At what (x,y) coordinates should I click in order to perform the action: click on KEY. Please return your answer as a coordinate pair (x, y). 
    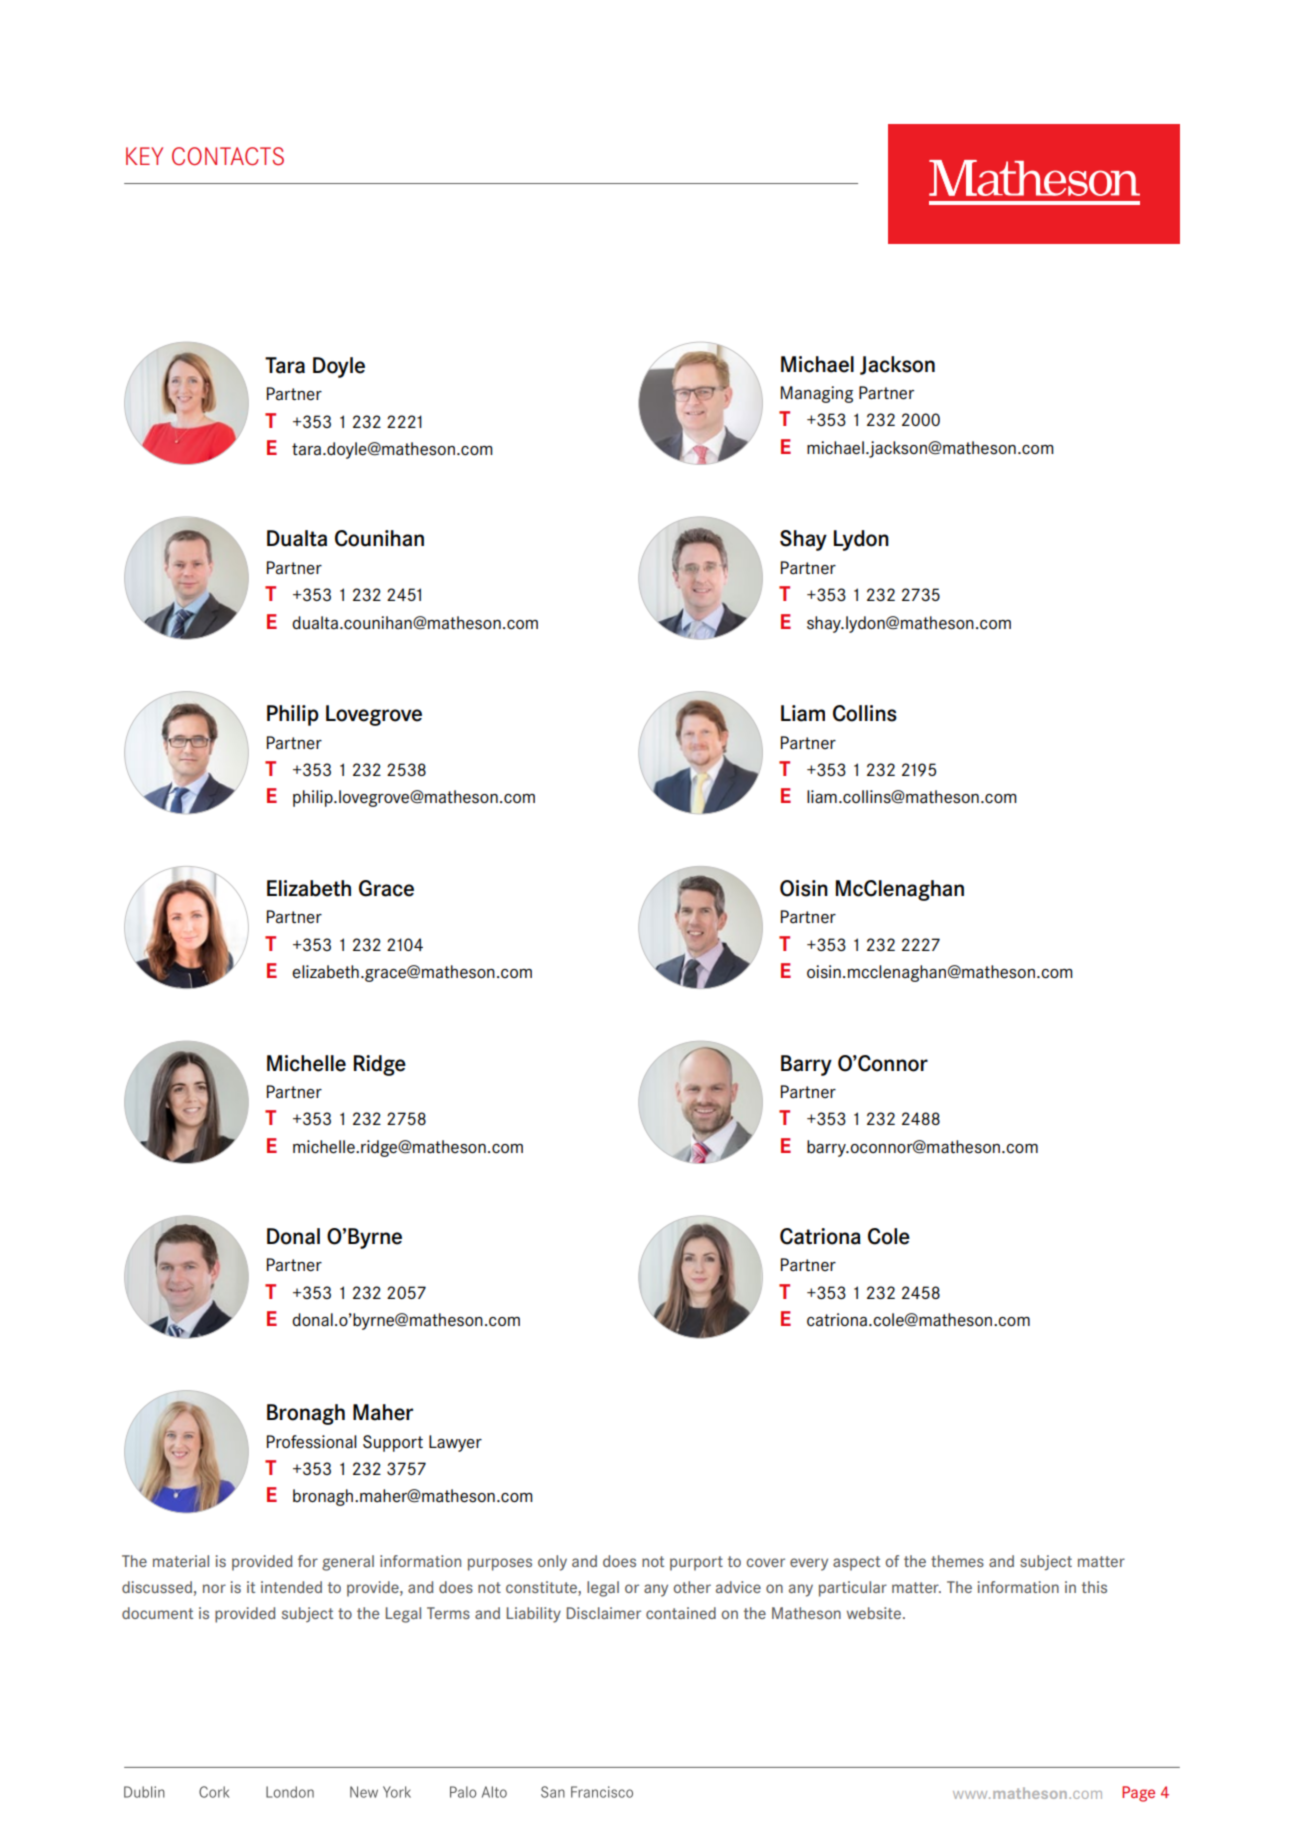
    Looking at the image, I should click on (144, 156).
